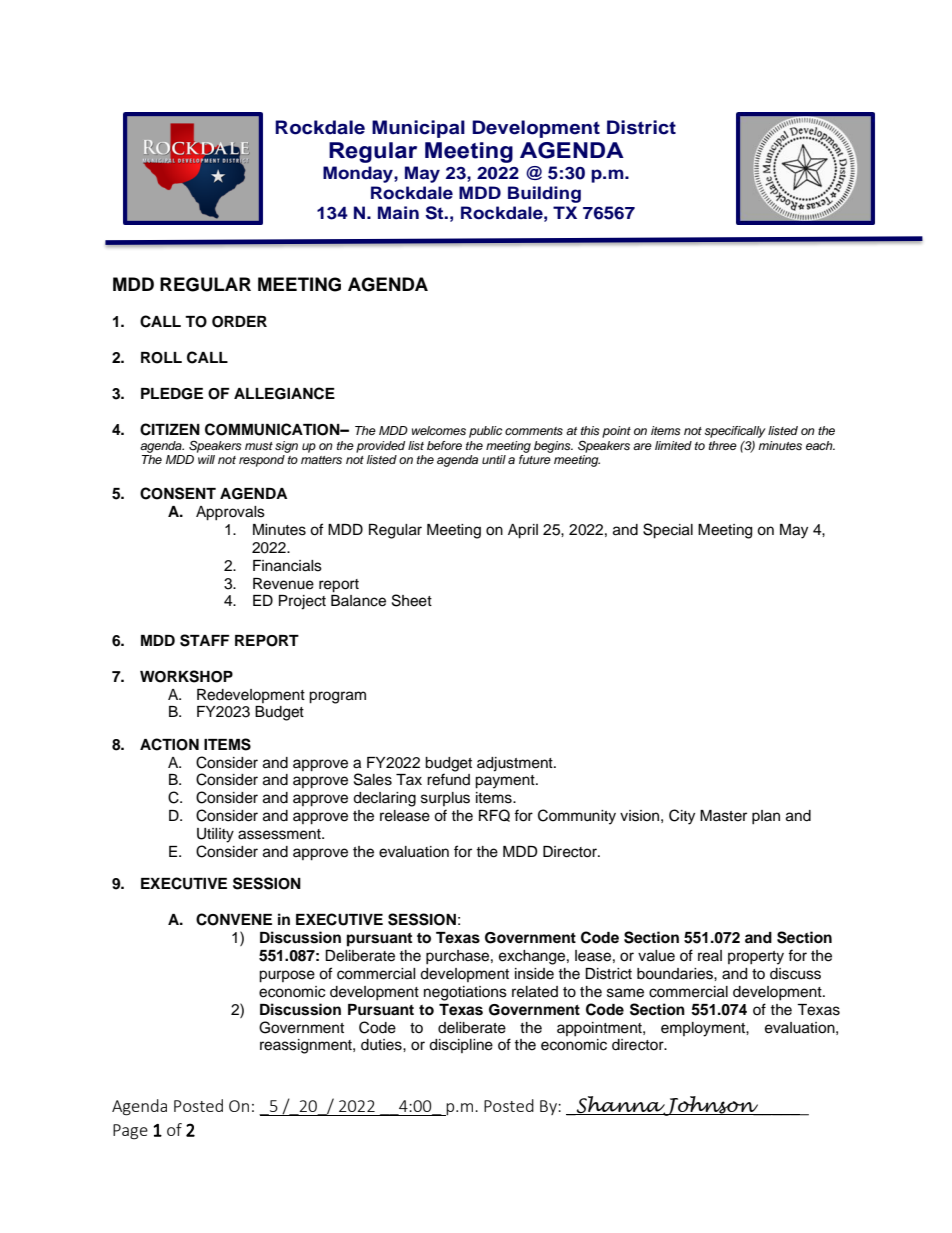  I want to click on Building, so click(544, 194).
